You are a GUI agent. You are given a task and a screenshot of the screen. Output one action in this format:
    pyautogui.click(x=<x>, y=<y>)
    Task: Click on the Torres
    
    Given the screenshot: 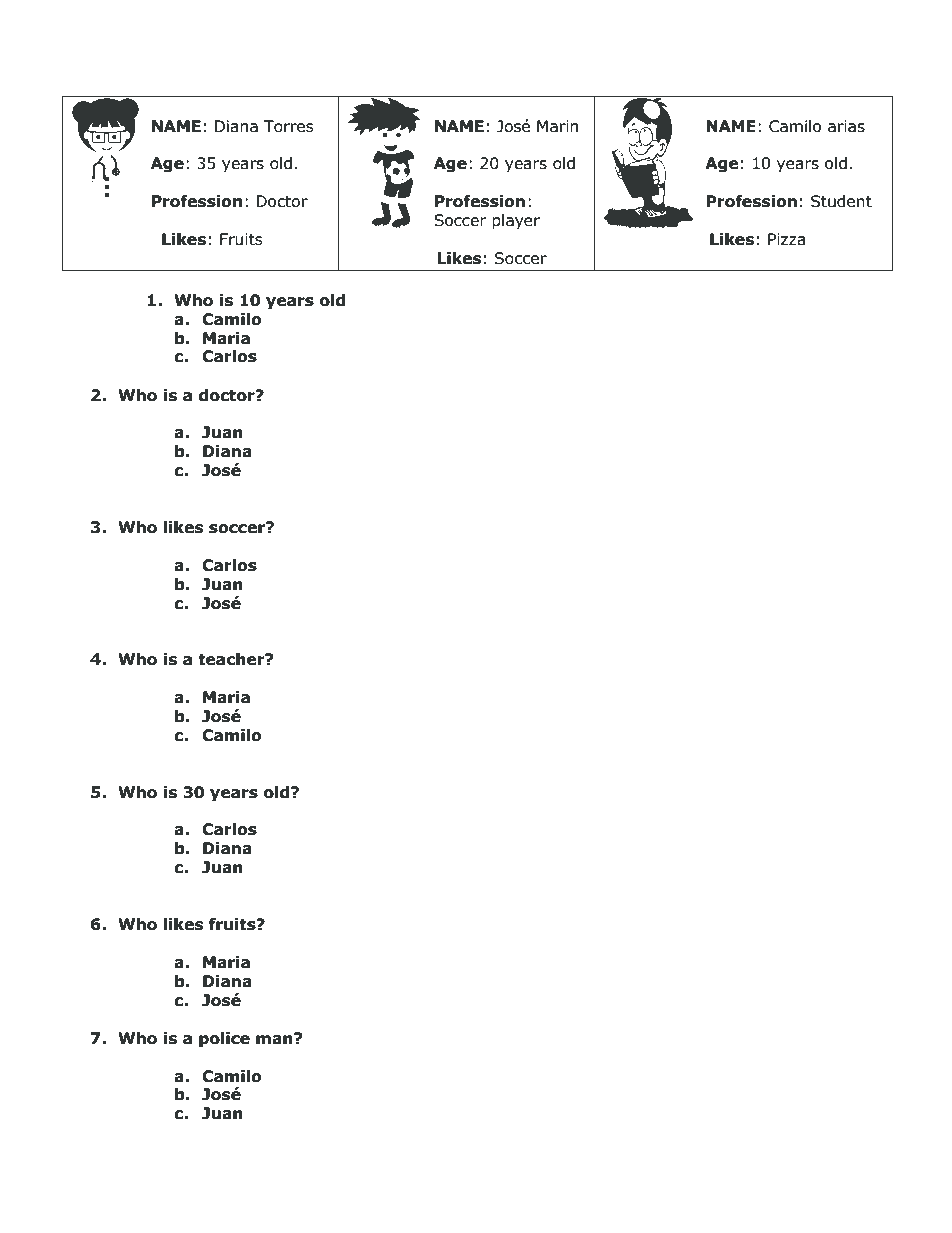 What is the action you would take?
    pyautogui.click(x=289, y=126)
